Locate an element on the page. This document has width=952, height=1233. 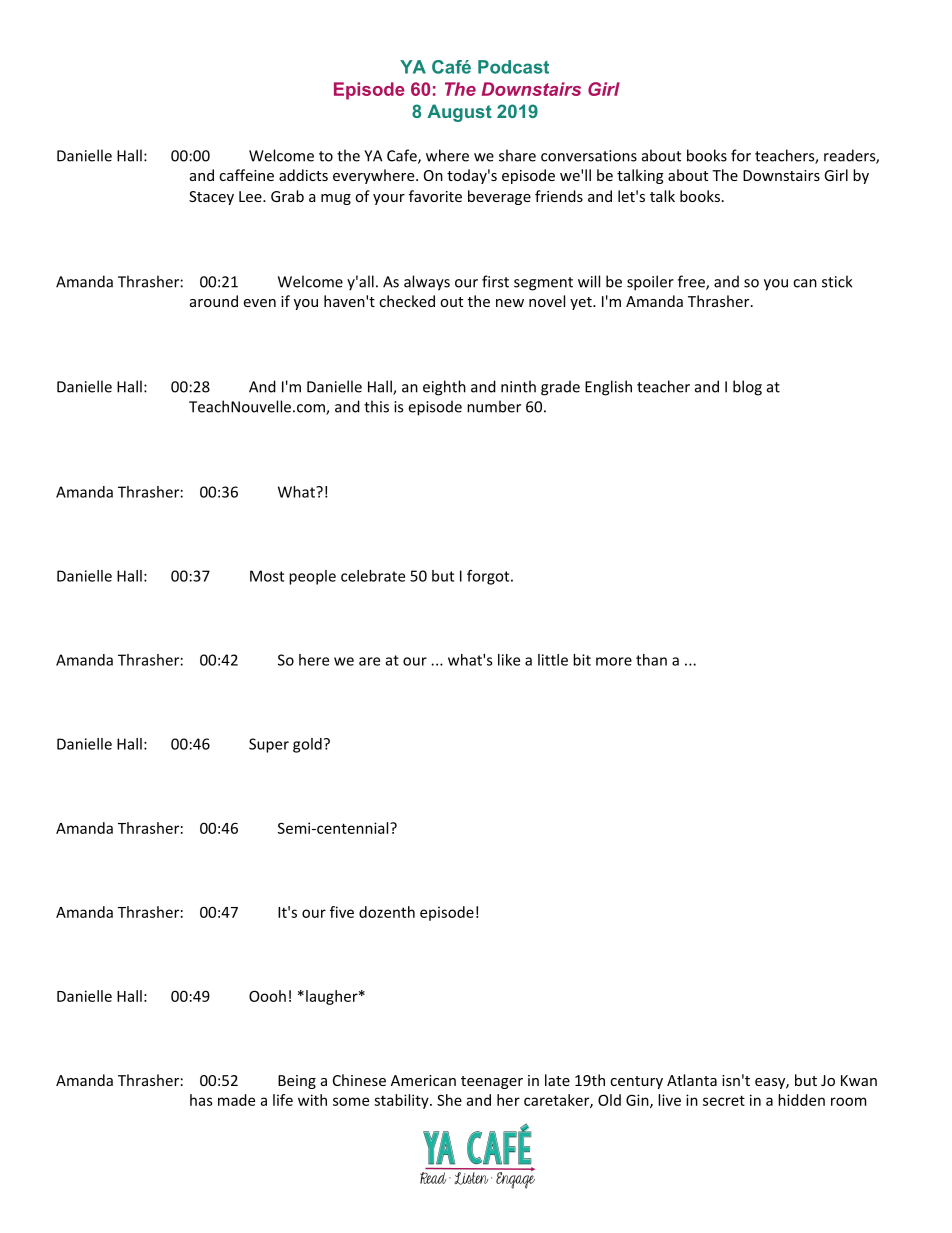
Podcast is located at coordinates (513, 67).
